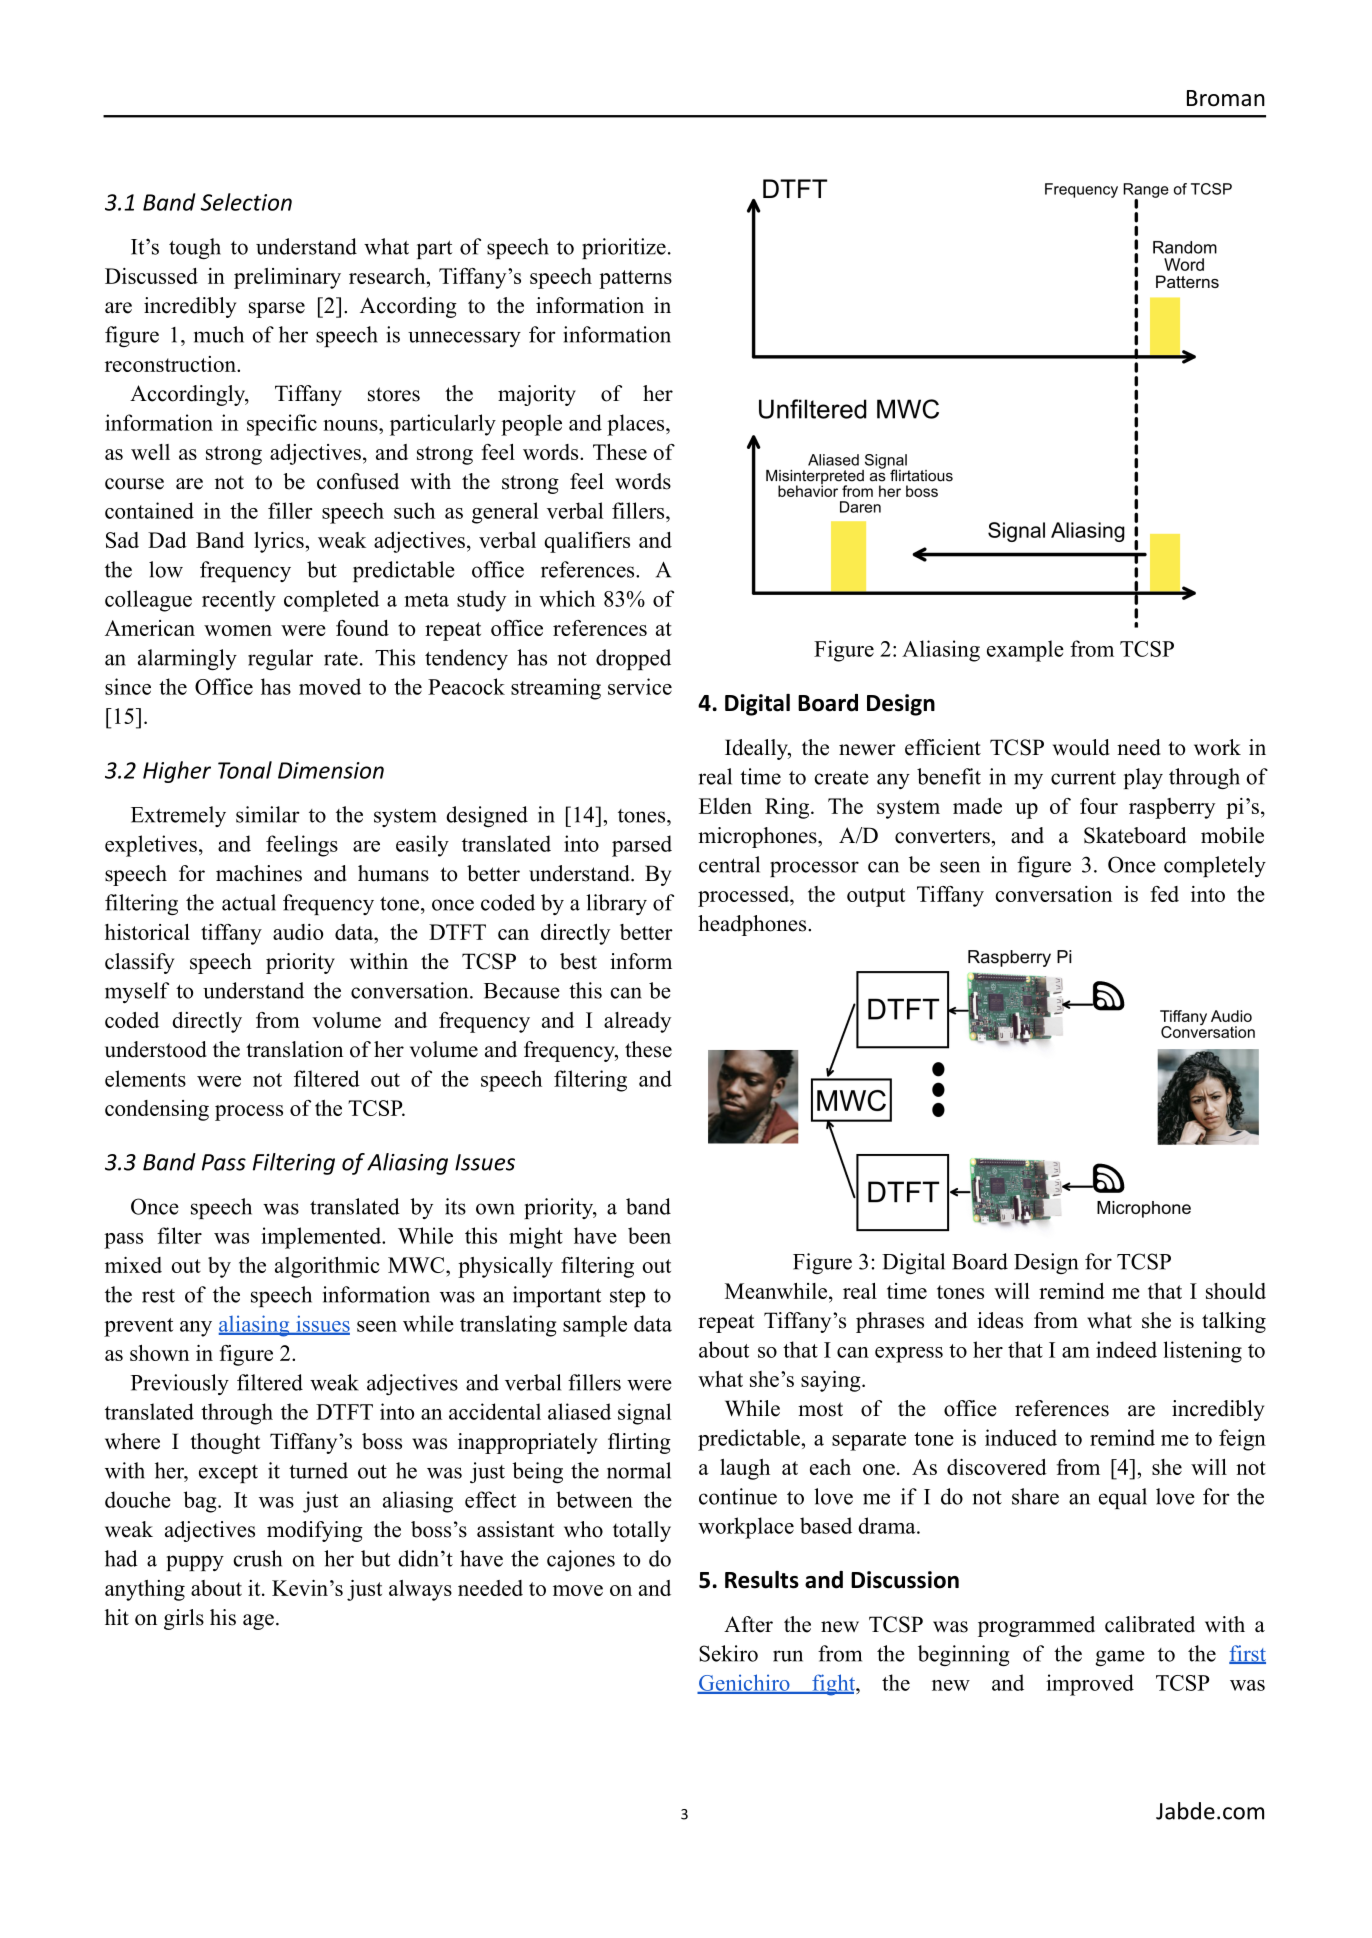 This image has width=1372, height=1938. Describe the element at coordinates (1081, 747) in the image. I see `would` at that location.
